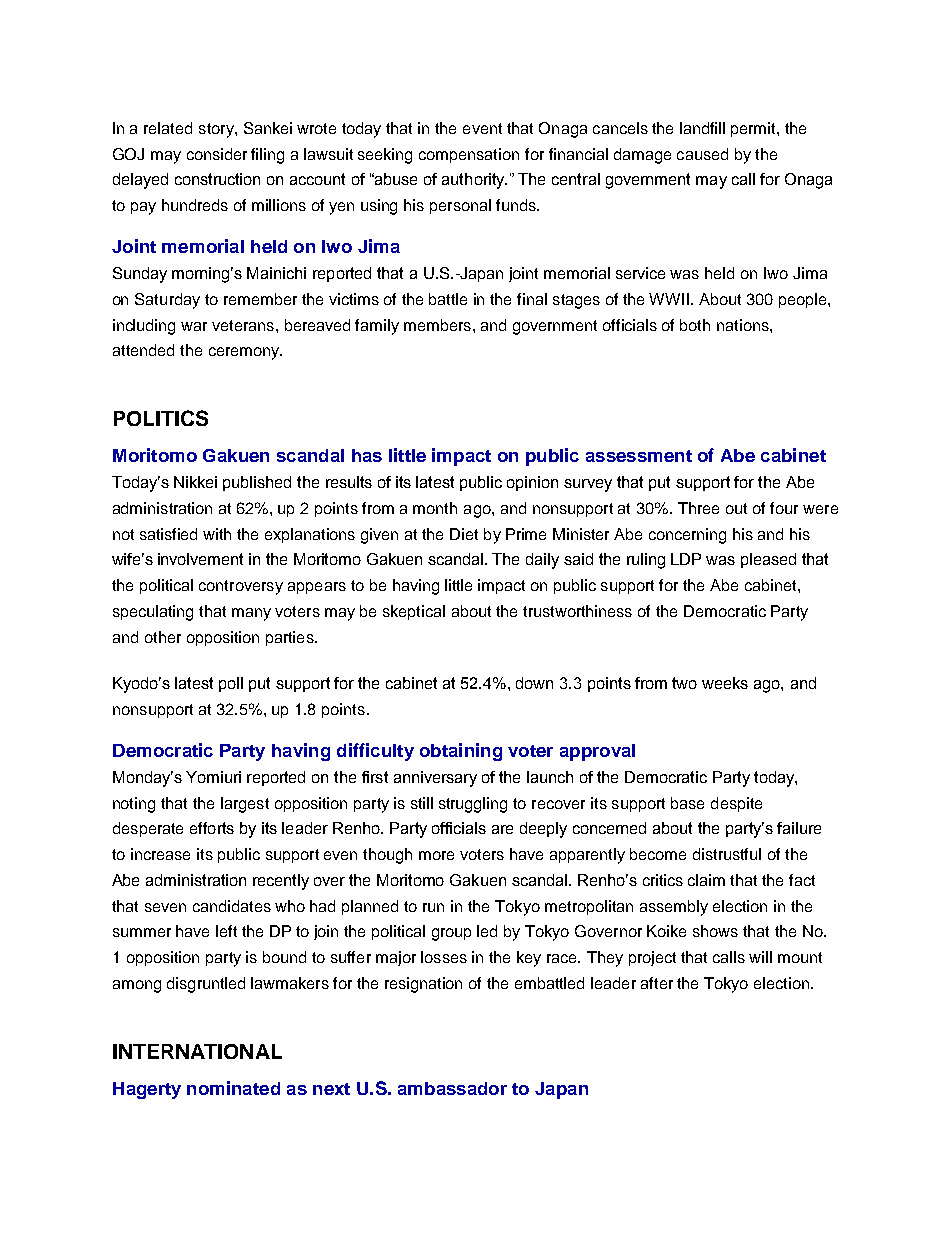 This page has height=1233, width=952. What do you see at coordinates (217, 154) in the page?
I see `consider` at bounding box center [217, 154].
